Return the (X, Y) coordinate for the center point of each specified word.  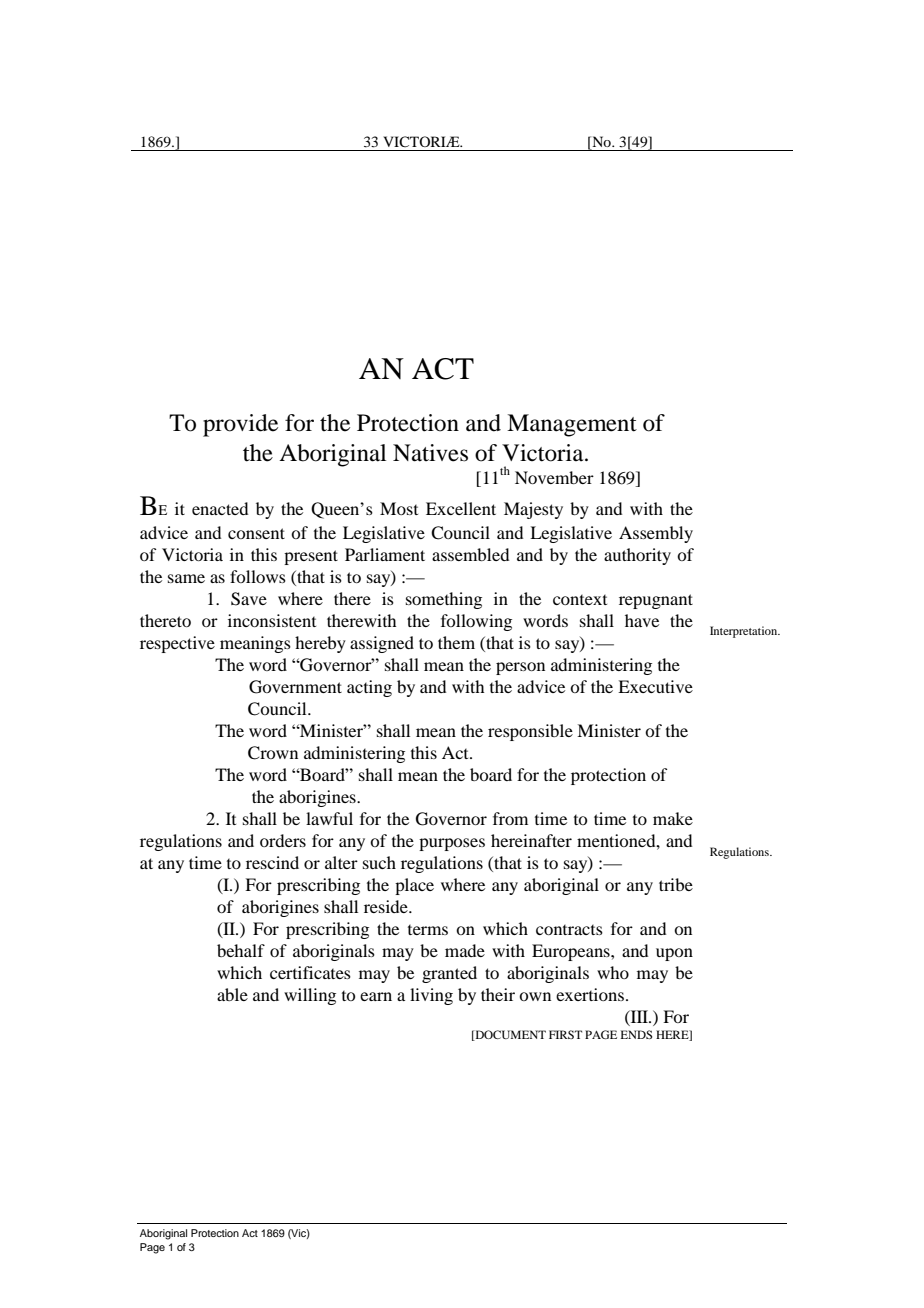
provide (240, 425)
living (431, 996)
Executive (655, 686)
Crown (273, 753)
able (232, 994)
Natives (430, 453)
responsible (530, 732)
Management (572, 425)
